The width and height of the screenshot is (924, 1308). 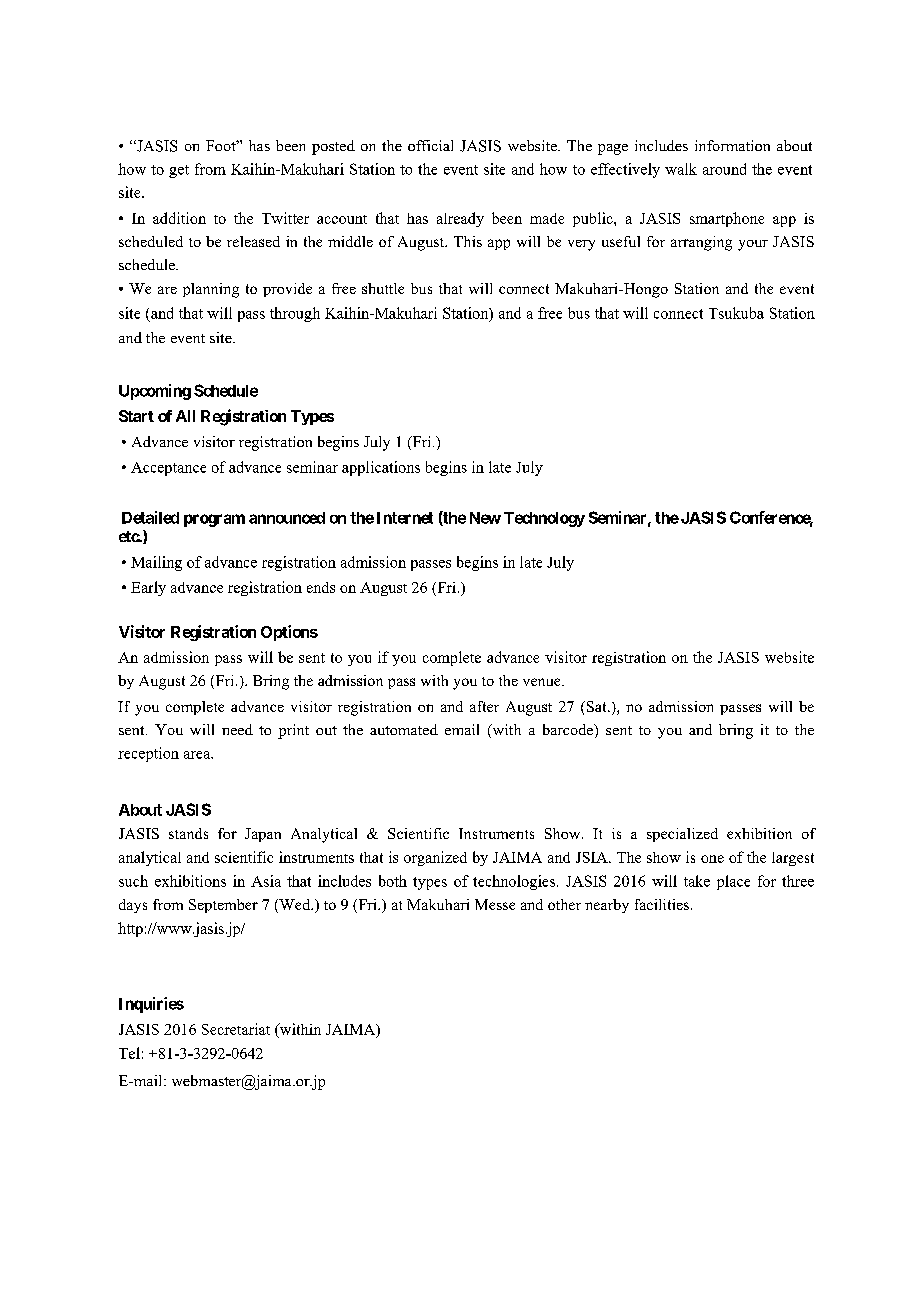 What do you see at coordinates (596, 706) in the screenshot?
I see `Sat` at bounding box center [596, 706].
